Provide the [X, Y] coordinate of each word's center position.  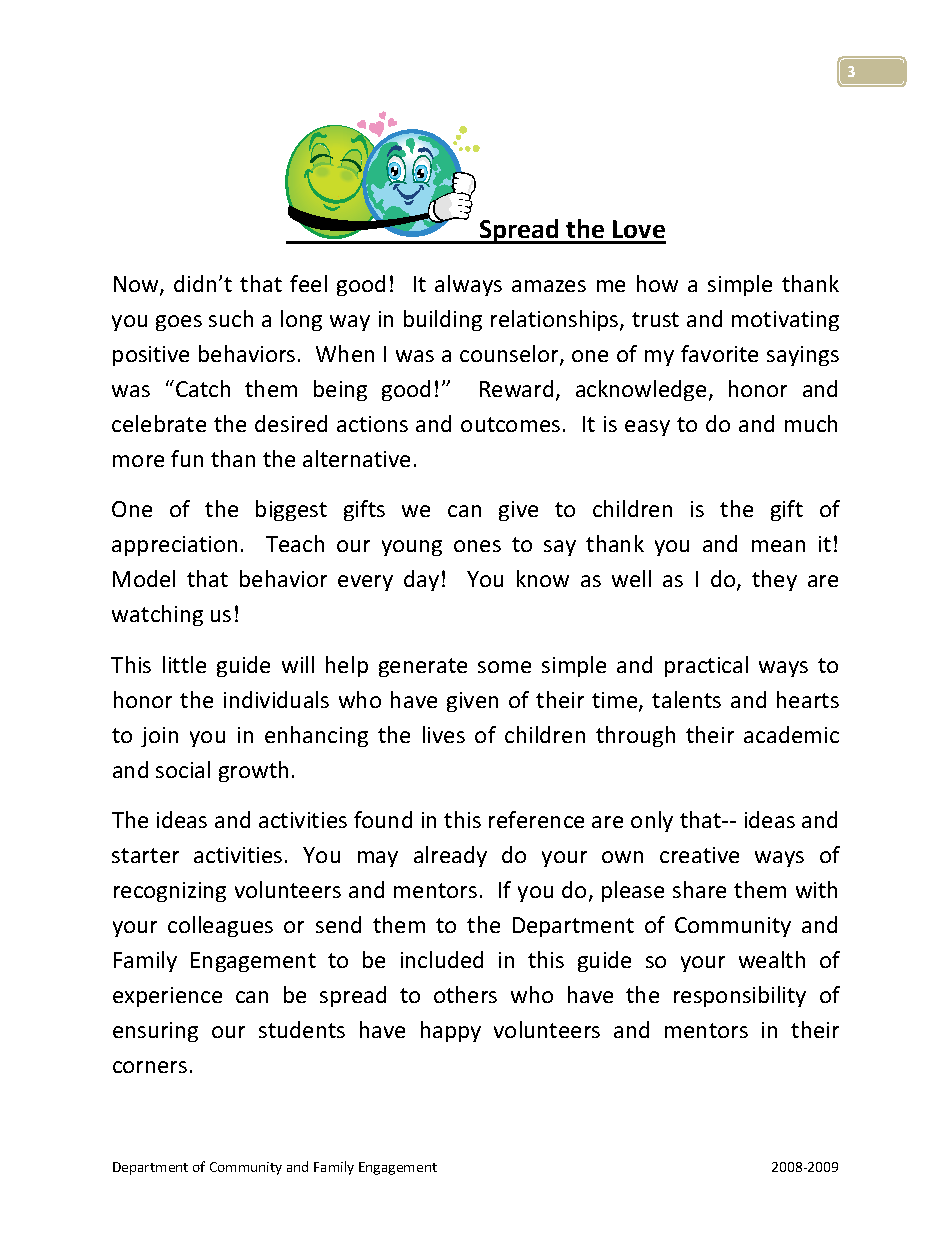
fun [187, 458]
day [421, 580]
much [811, 423]
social [183, 769]
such [231, 318]
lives [444, 734]
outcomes [510, 424]
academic [791, 734]
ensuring [155, 1032]
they [774, 580]
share [699, 889]
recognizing [170, 892]
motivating [785, 321]
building [443, 320]
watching [157, 615]
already [450, 856]
